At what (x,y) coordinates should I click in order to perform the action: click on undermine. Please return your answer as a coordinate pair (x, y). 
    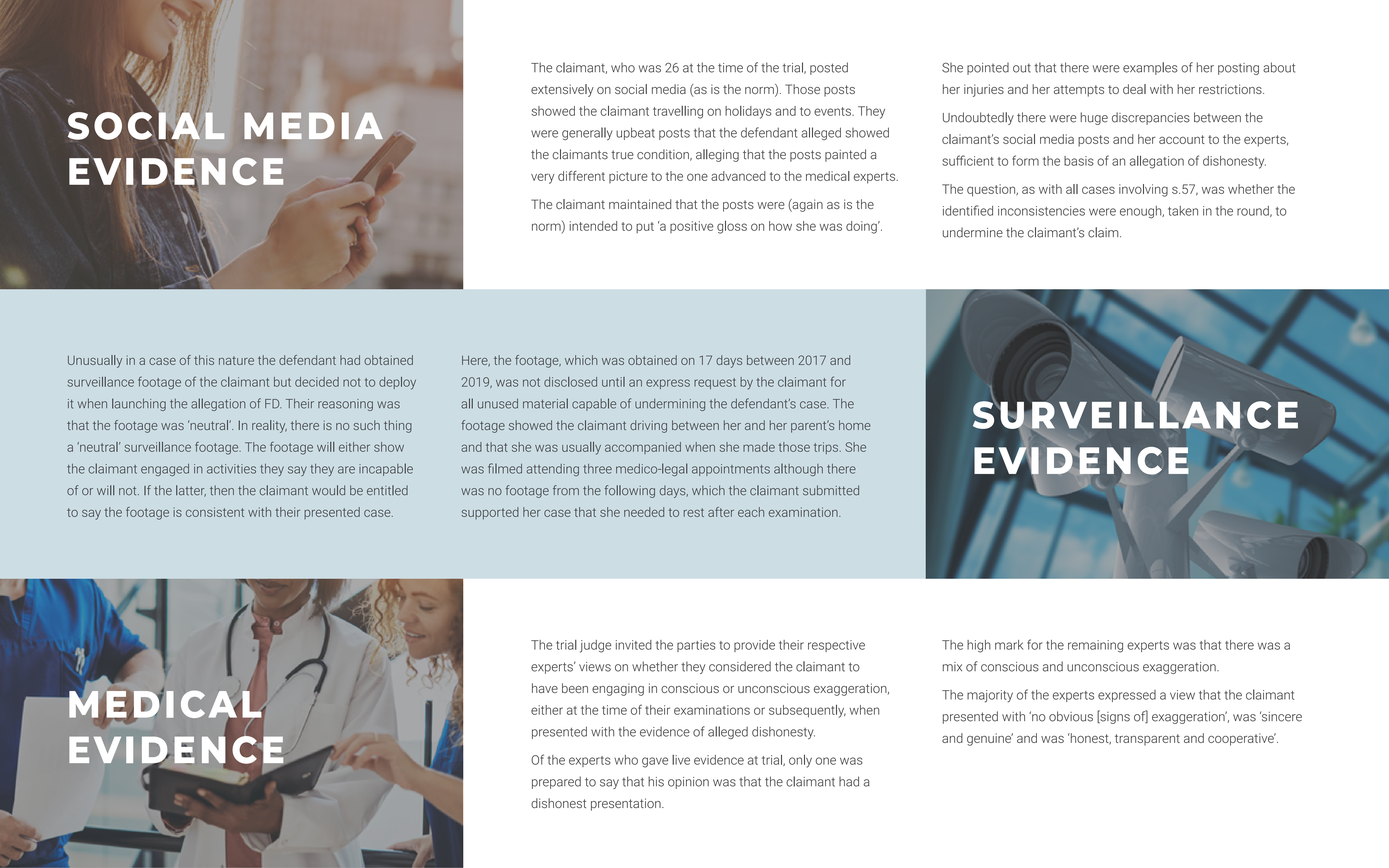
    Looking at the image, I should click on (973, 232).
